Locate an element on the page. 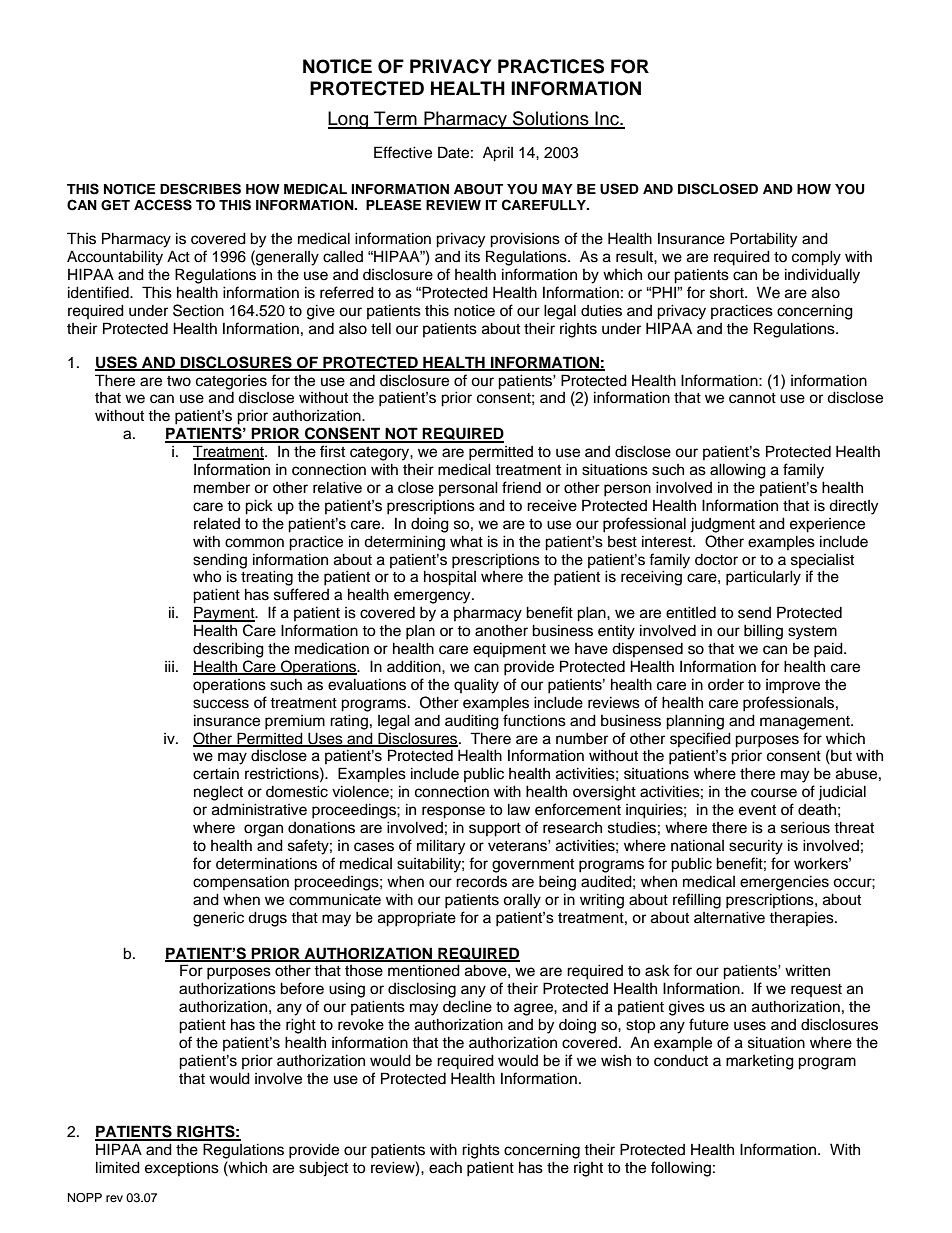 The image size is (952, 1233). billing is located at coordinates (763, 632).
